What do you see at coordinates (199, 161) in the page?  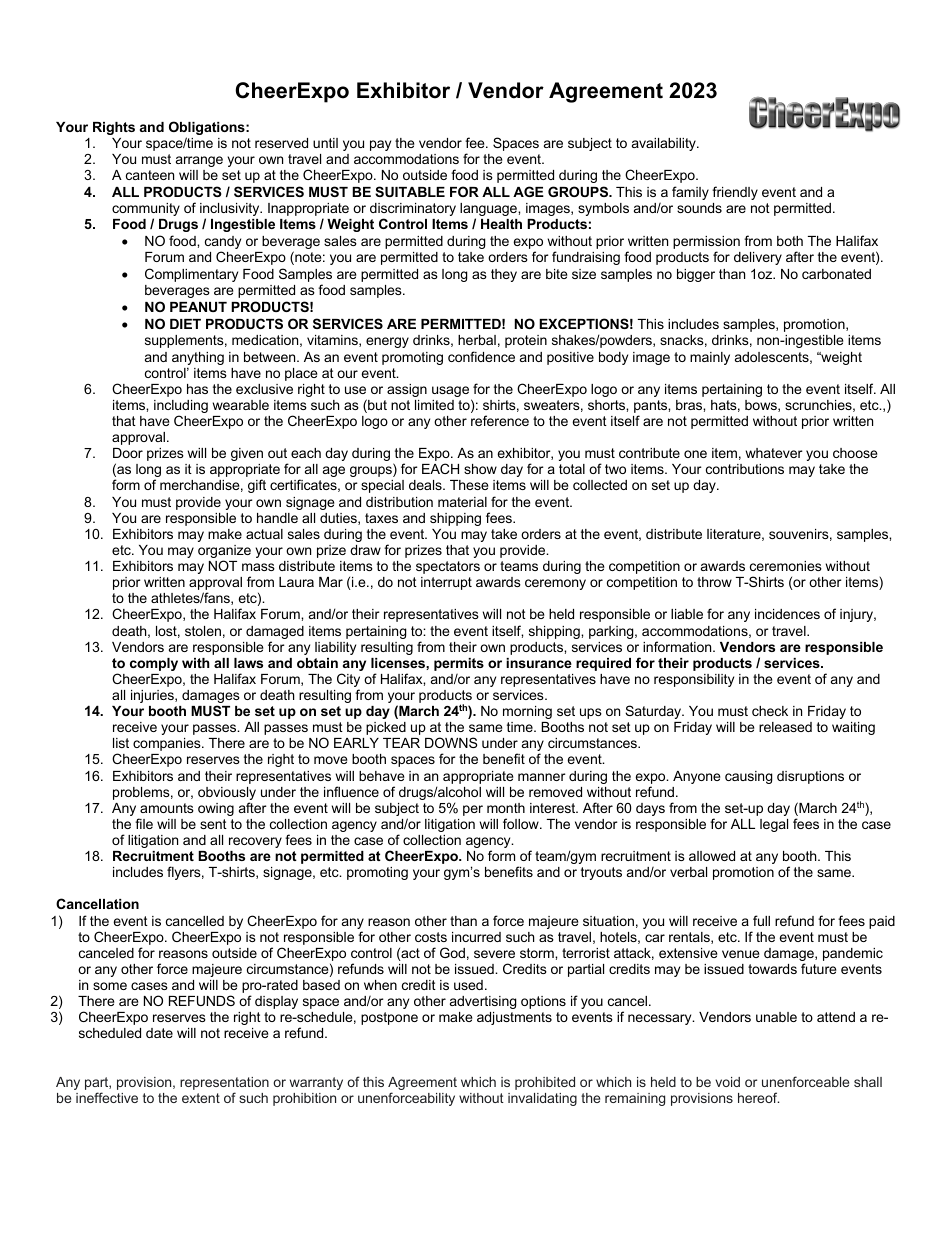 I see `arrange` at bounding box center [199, 161].
